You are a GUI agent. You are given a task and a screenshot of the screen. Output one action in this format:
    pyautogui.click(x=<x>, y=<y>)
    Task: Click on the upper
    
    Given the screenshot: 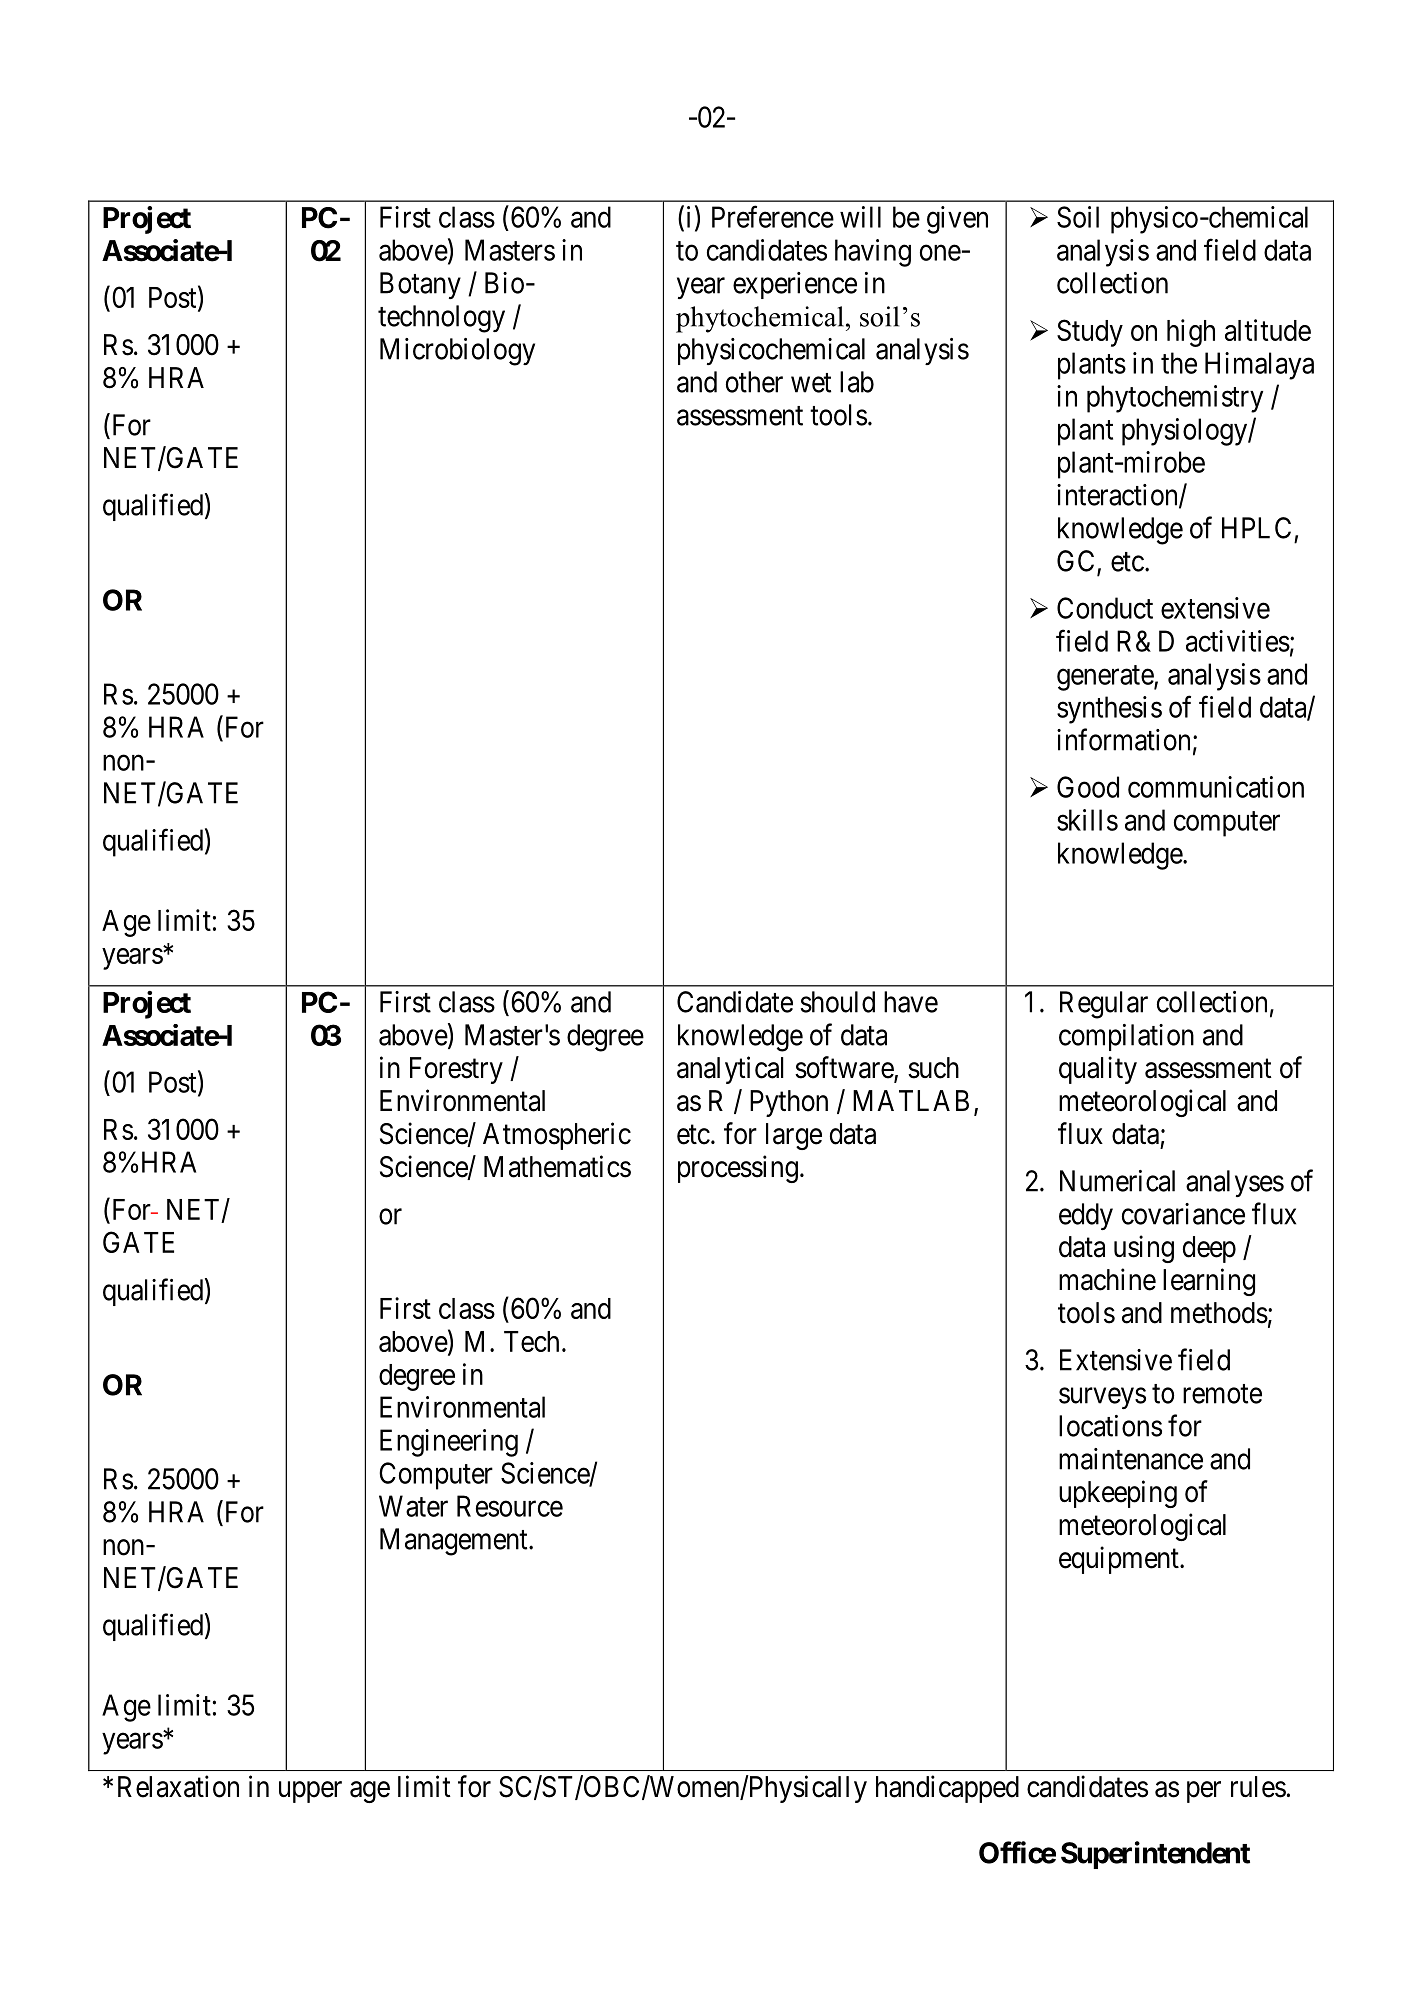 What is the action you would take?
    pyautogui.click(x=310, y=1792)
